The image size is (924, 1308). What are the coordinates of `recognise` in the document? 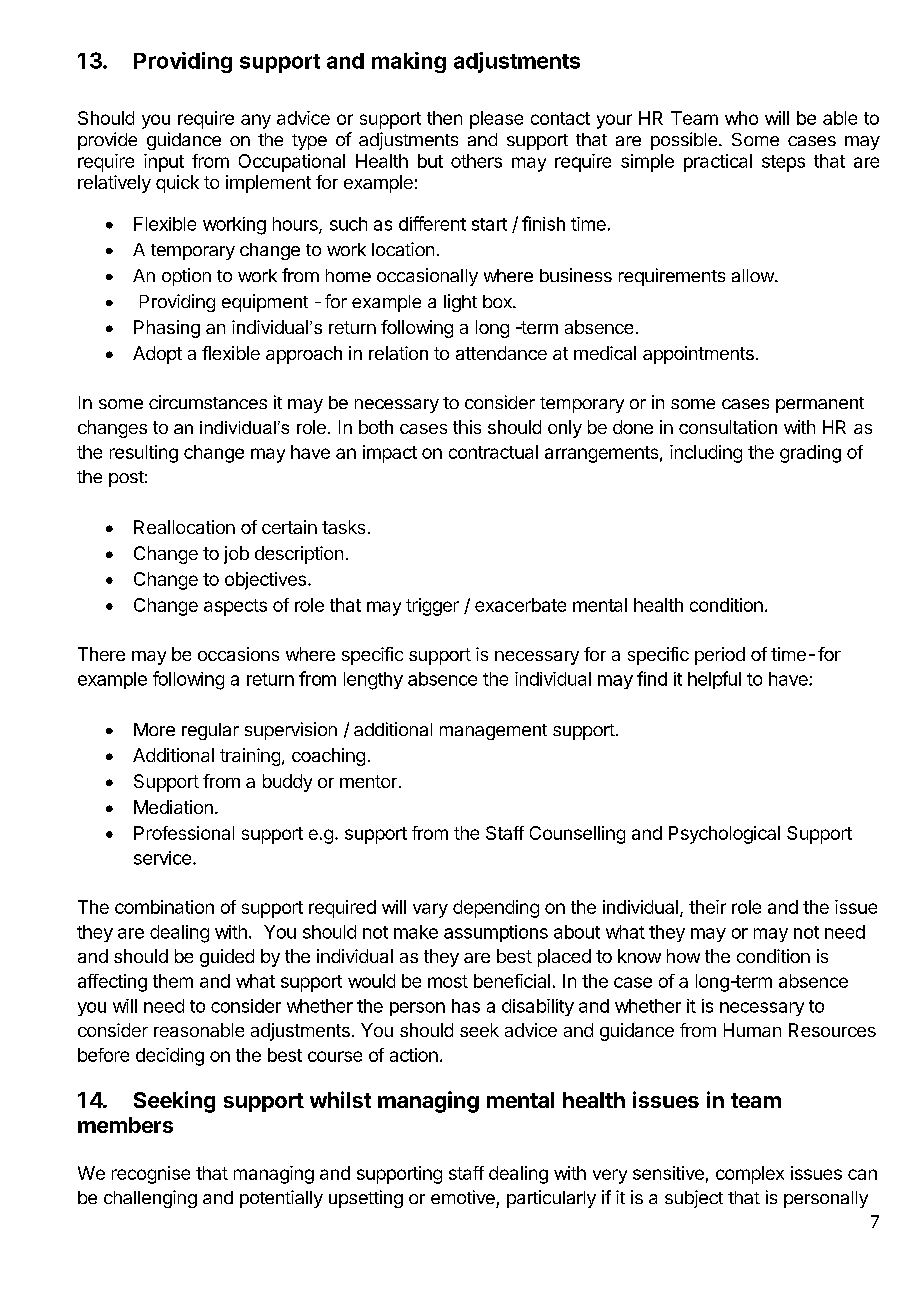 It's located at (151, 1175).
